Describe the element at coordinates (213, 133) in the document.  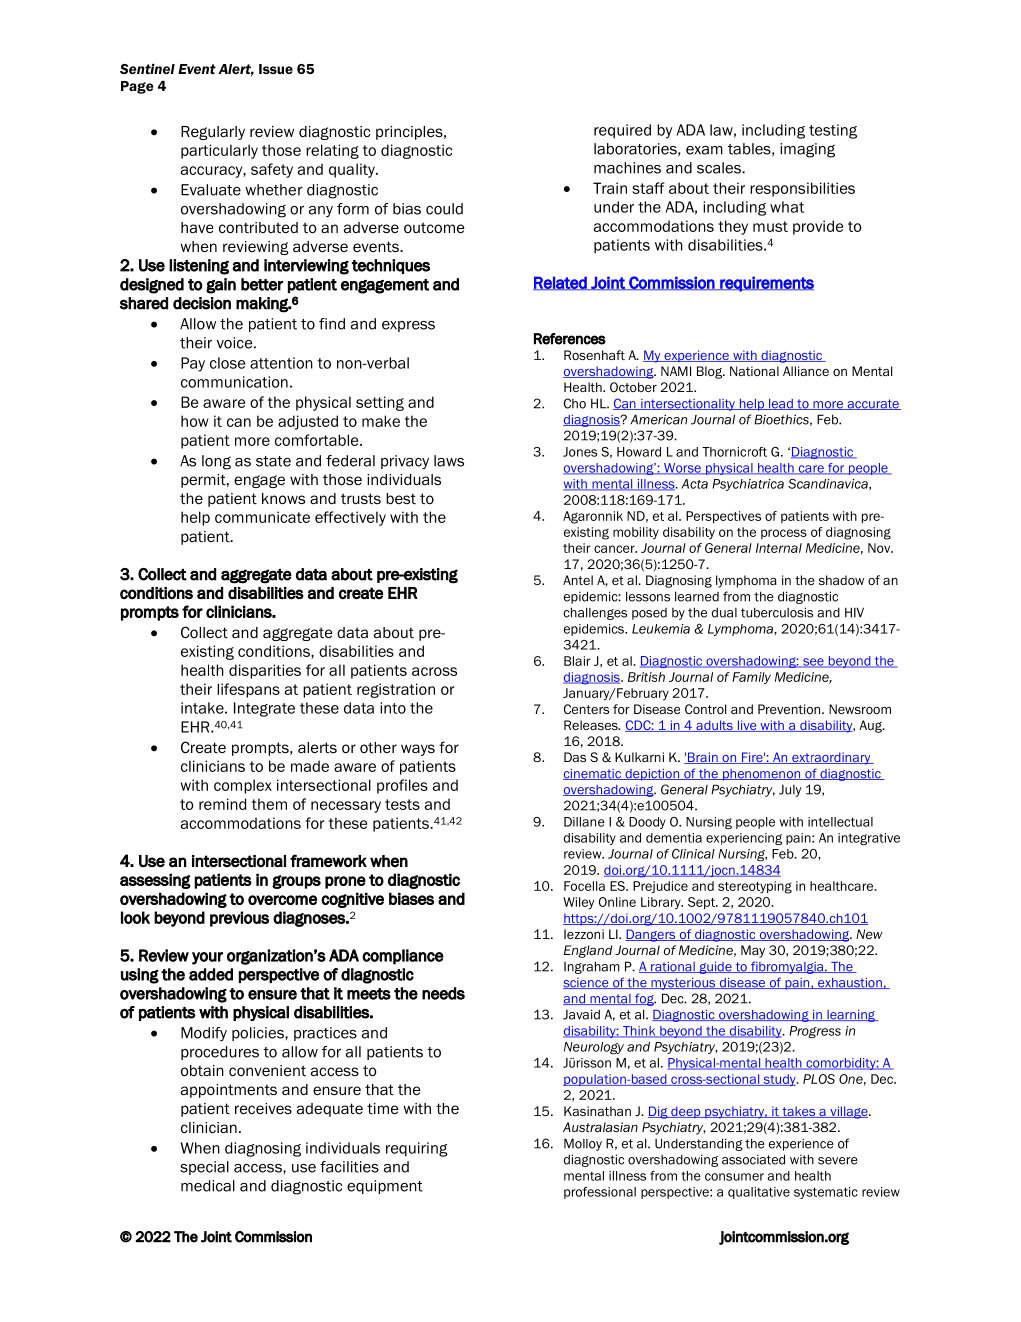
I see `Regularly` at that location.
